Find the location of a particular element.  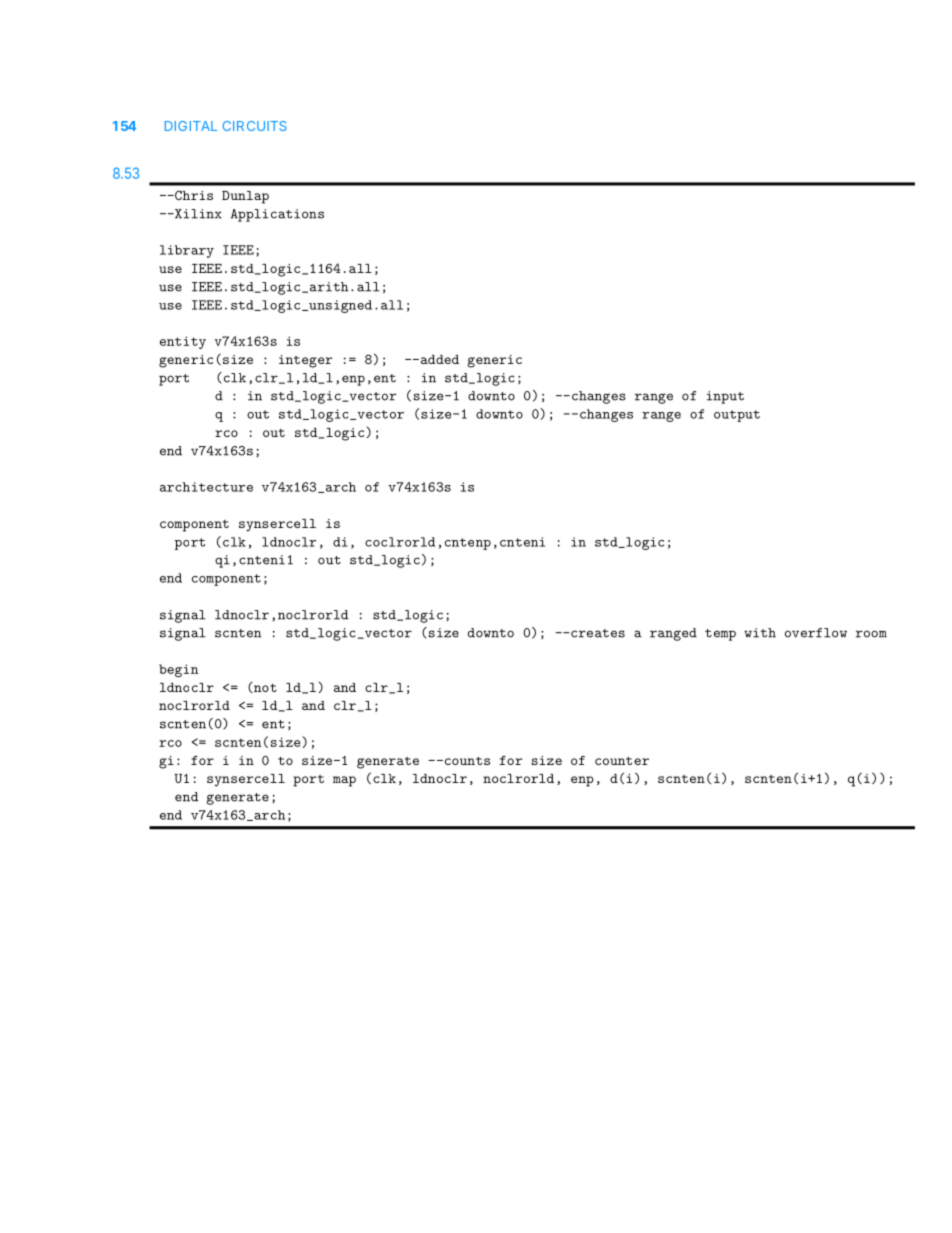

overflow is located at coordinates (816, 633).
